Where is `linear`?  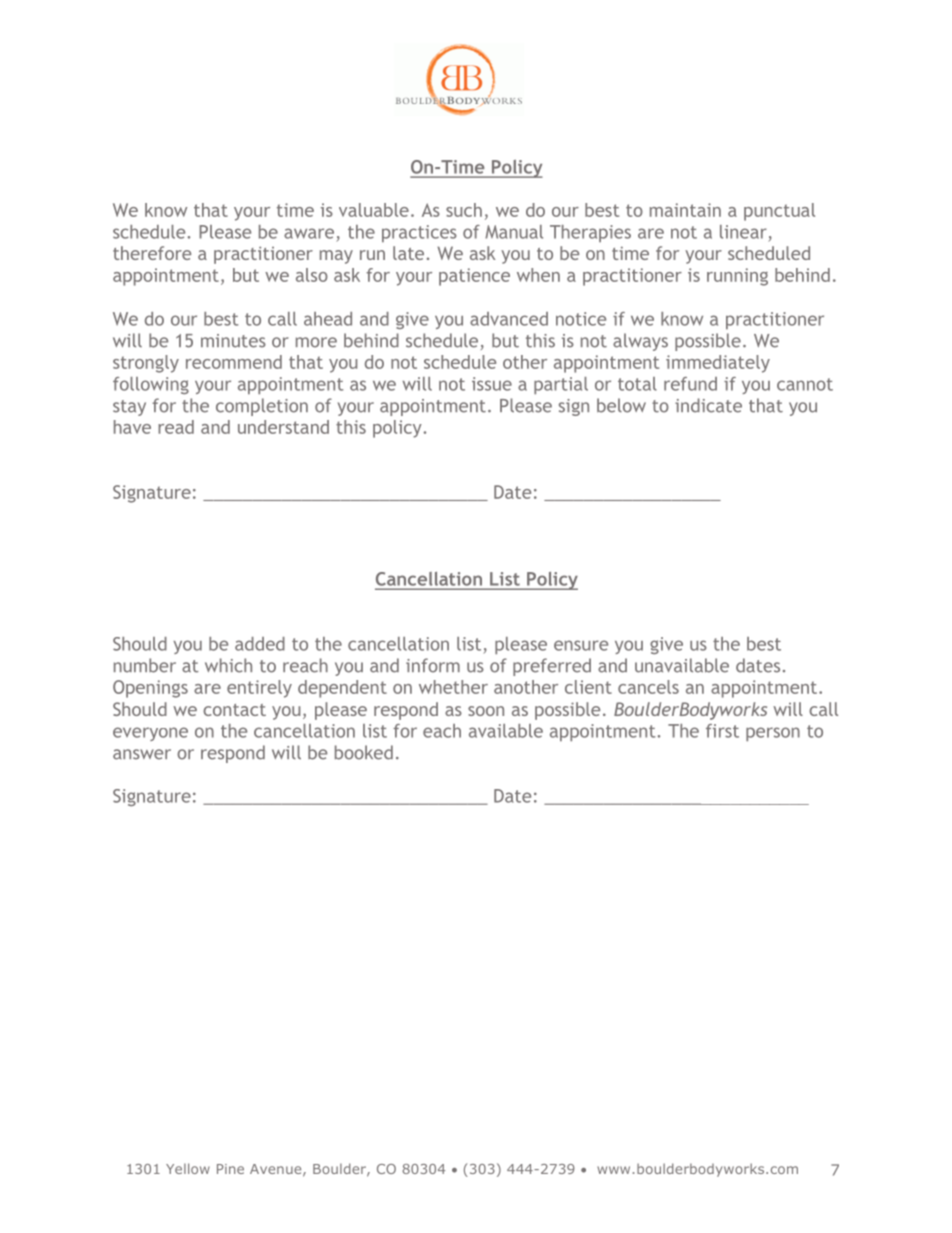 linear is located at coordinates (743, 232).
